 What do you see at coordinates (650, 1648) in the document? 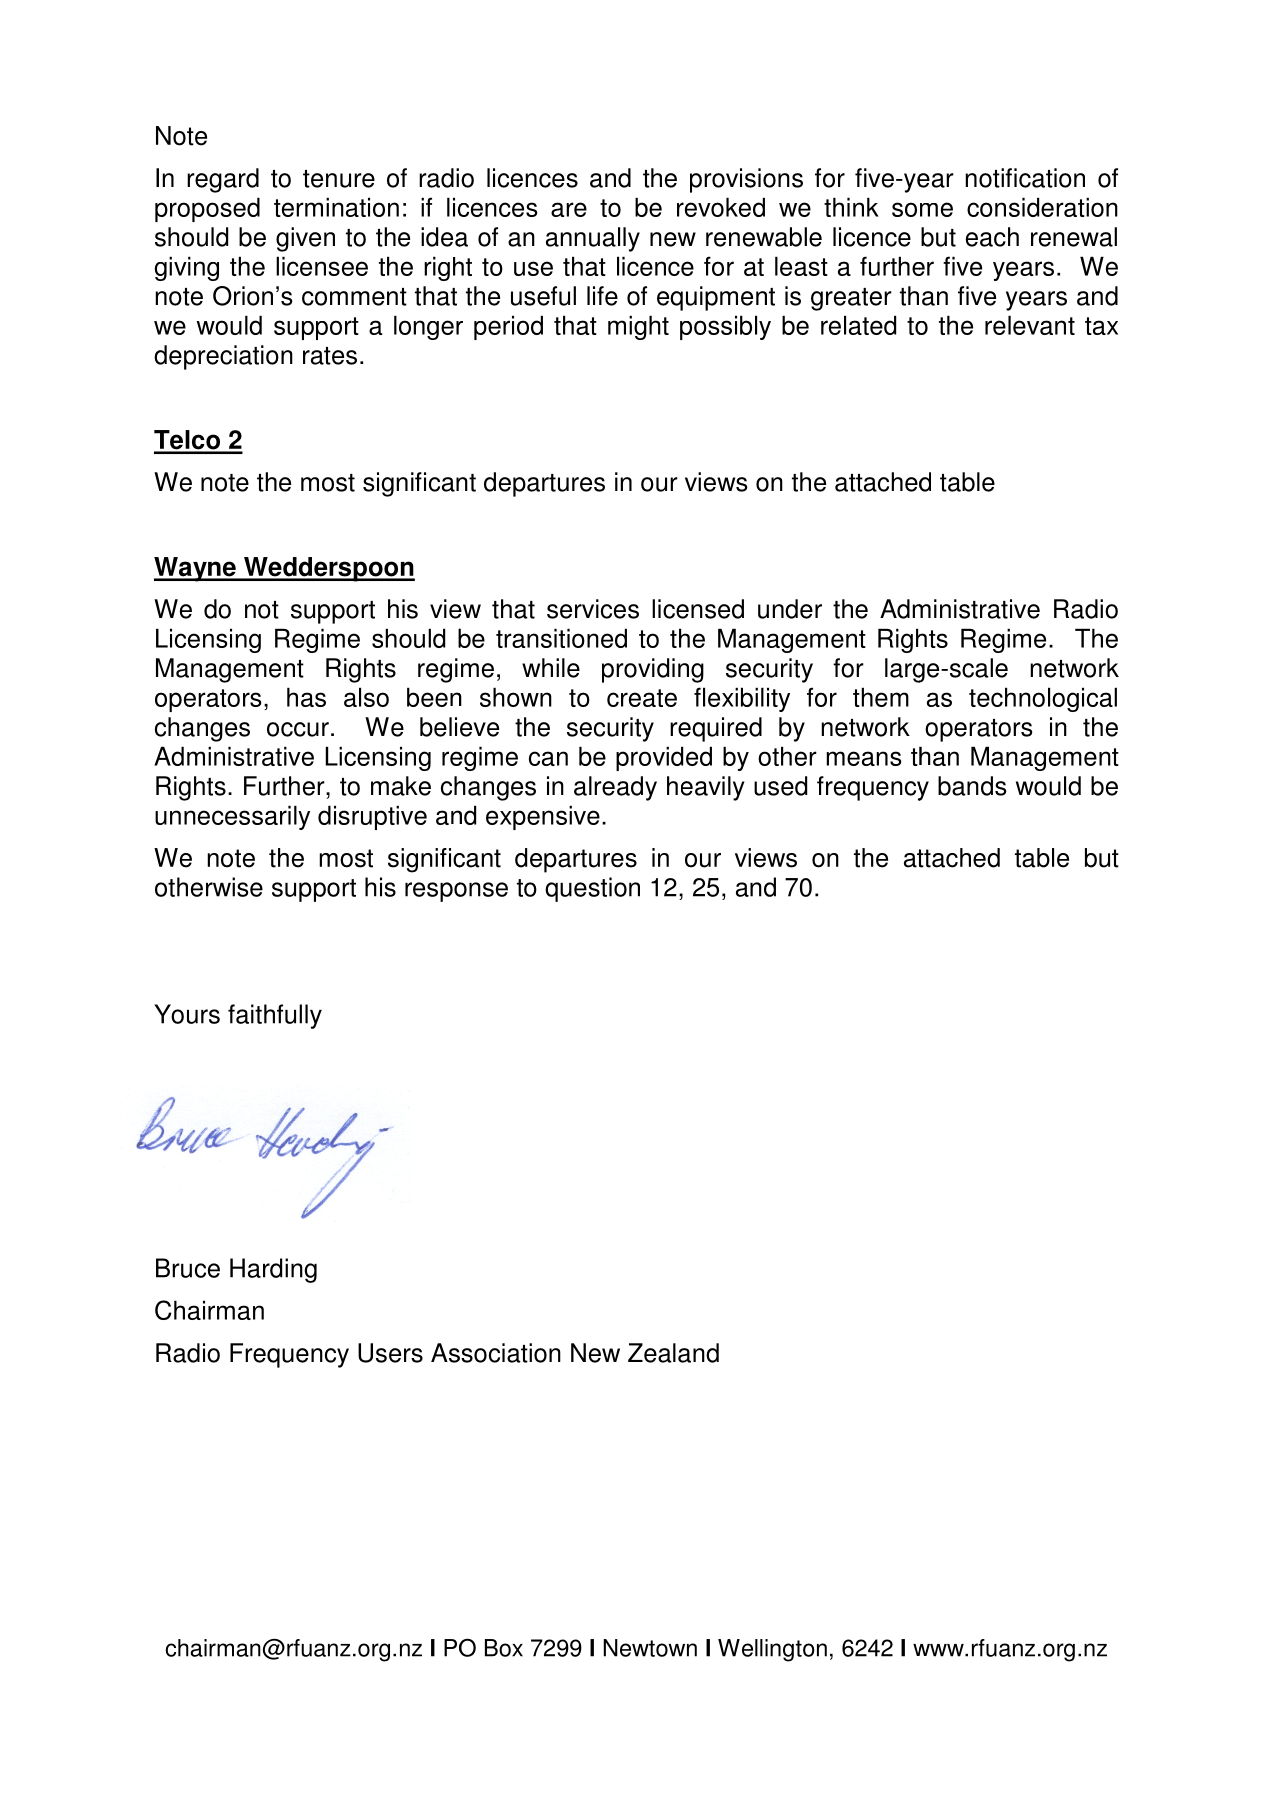
I see `Newtown` at bounding box center [650, 1648].
